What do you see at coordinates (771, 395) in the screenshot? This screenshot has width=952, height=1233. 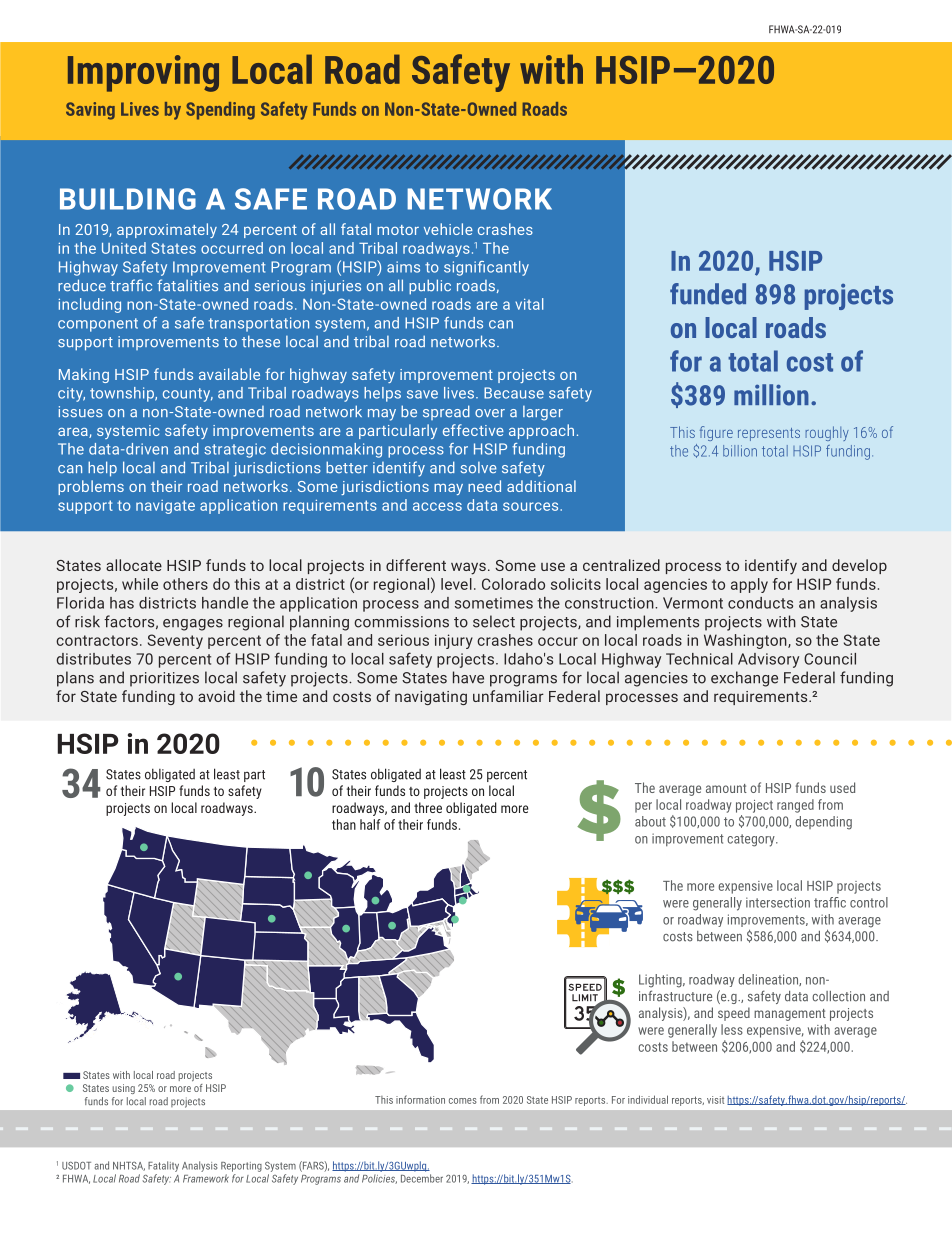 I see `million` at bounding box center [771, 395].
